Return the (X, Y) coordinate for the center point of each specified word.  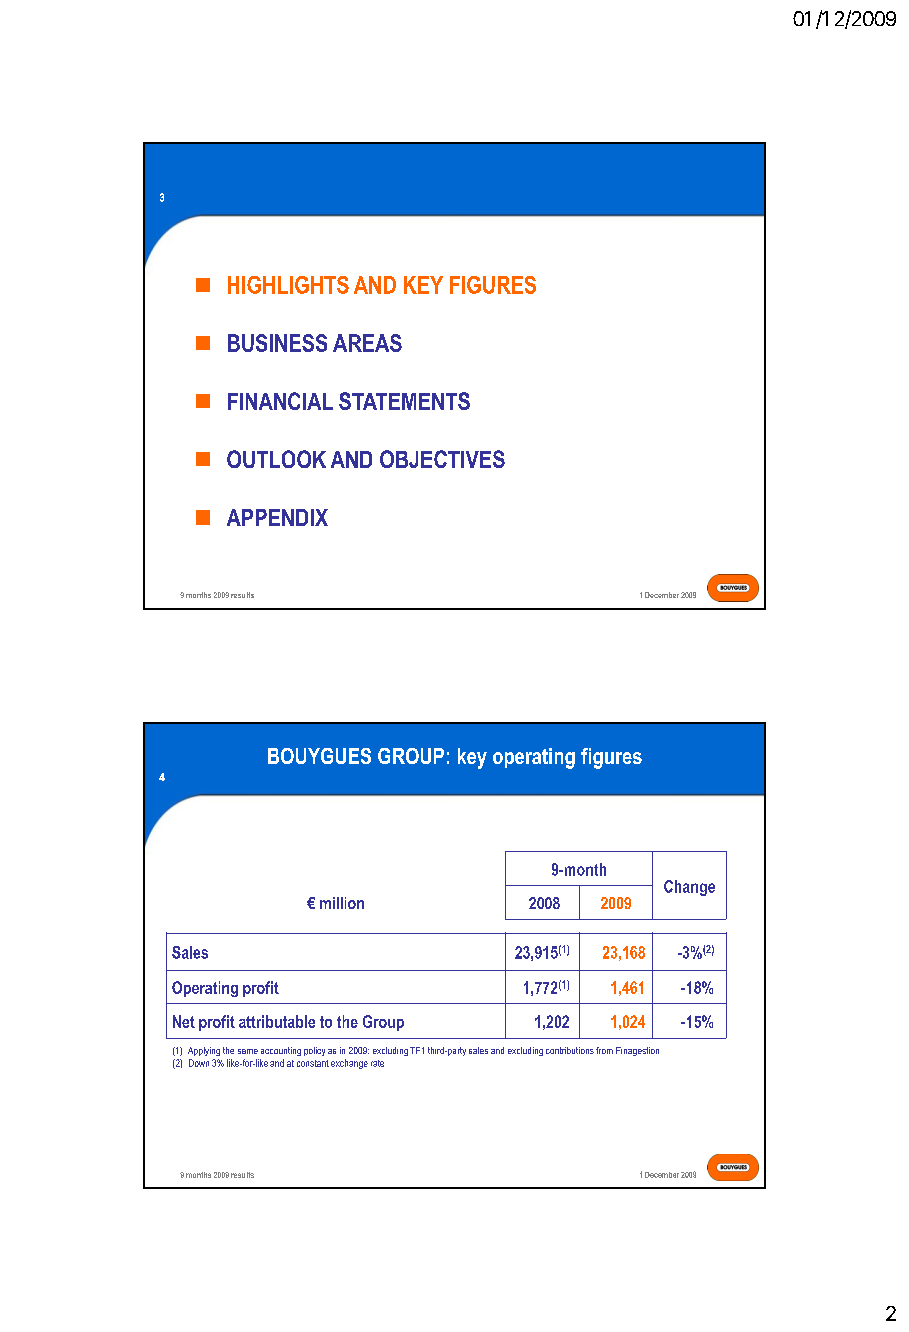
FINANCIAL (280, 401)
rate (377, 1063)
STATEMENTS (404, 401)
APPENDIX (277, 517)
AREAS (367, 343)
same (248, 1051)
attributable (277, 1021)
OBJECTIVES (442, 459)
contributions (570, 1050)
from (604, 1050)
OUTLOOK (276, 459)
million (342, 903)
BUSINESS (277, 343)
